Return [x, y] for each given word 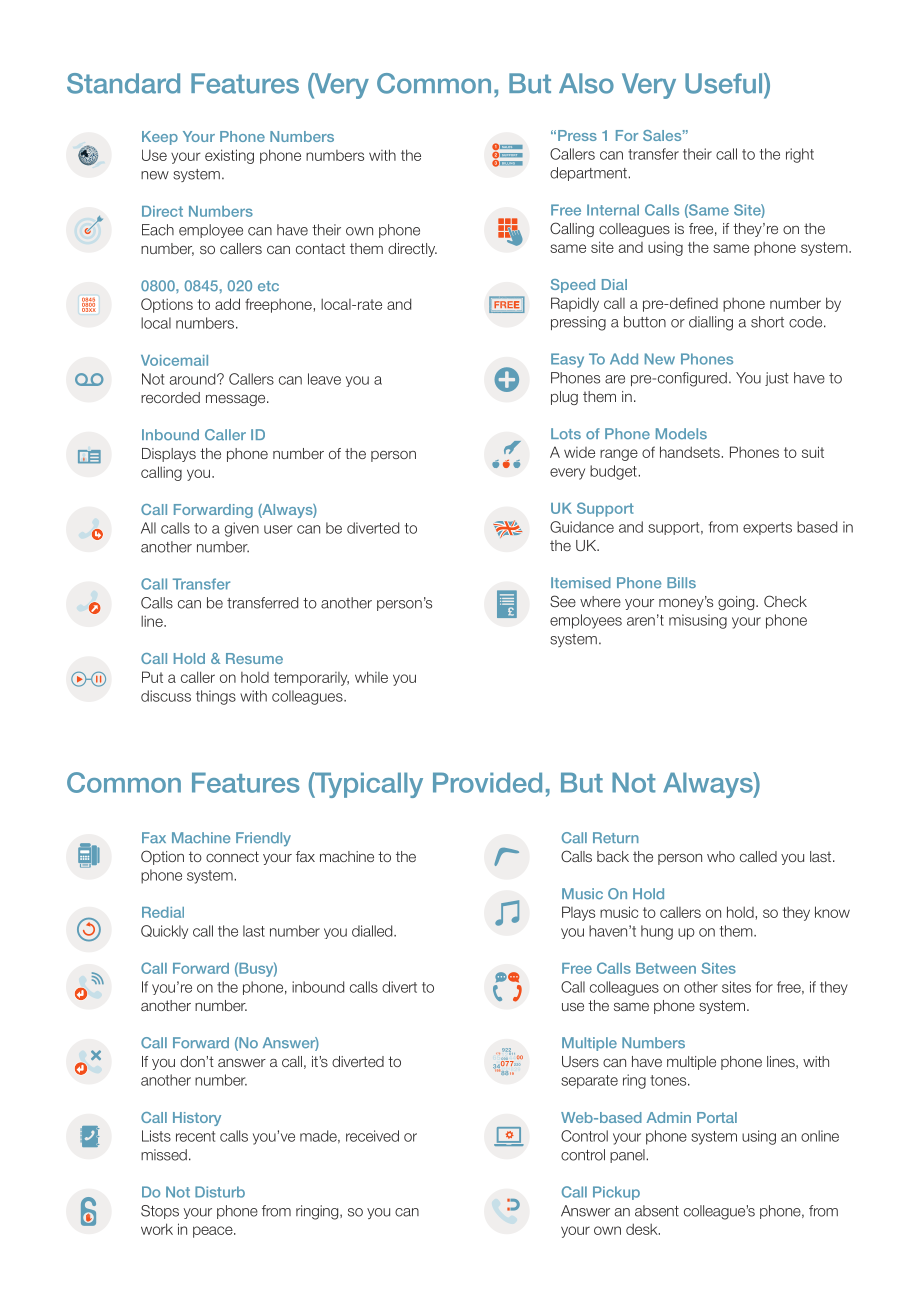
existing [229, 156]
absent [657, 1211]
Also [586, 83]
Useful [725, 83]
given [242, 529]
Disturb [220, 1192]
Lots [566, 434]
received [372, 1136]
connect [232, 856]
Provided [487, 782]
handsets [690, 452]
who [721, 856]
